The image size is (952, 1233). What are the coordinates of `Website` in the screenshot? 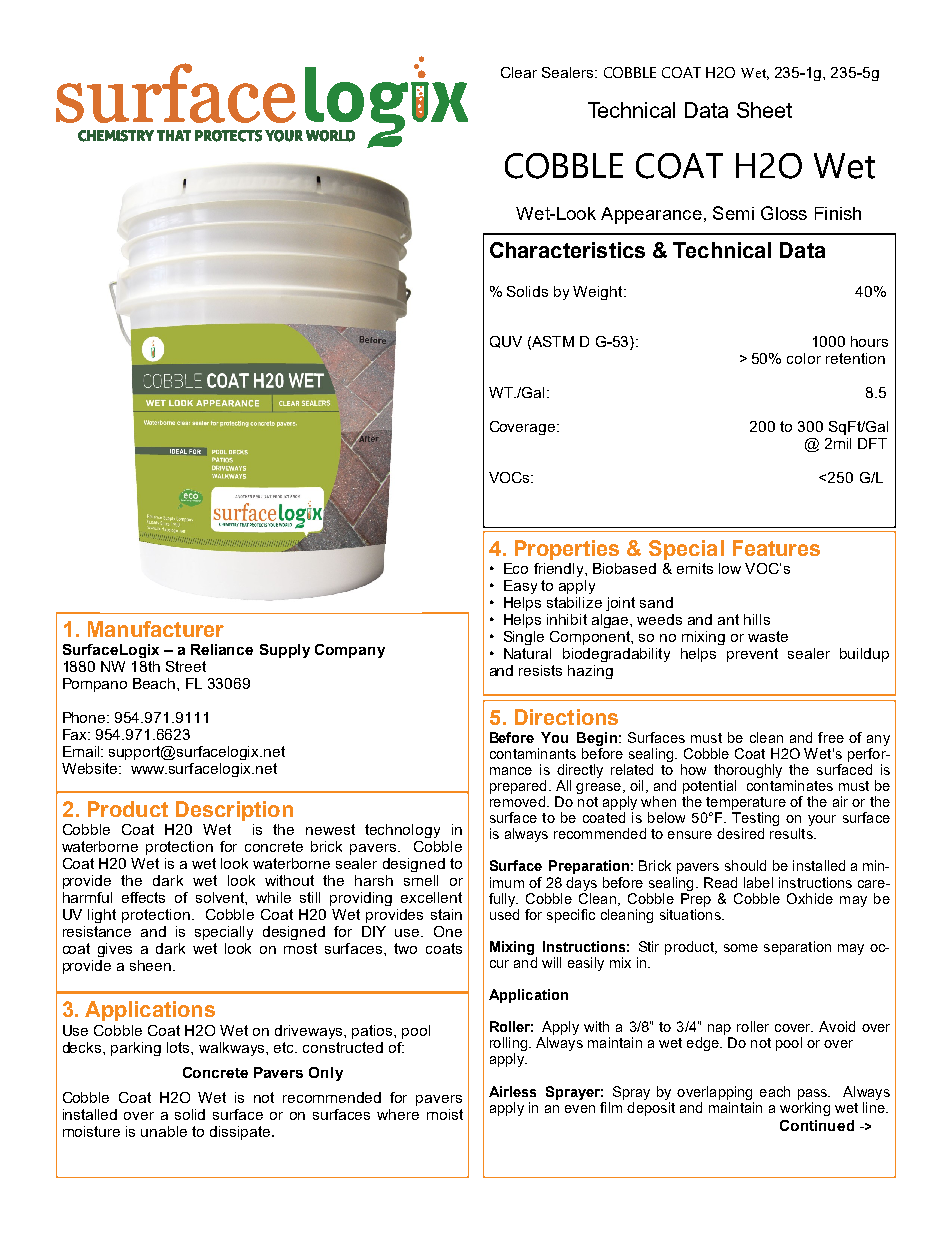 It's located at (91, 768).
